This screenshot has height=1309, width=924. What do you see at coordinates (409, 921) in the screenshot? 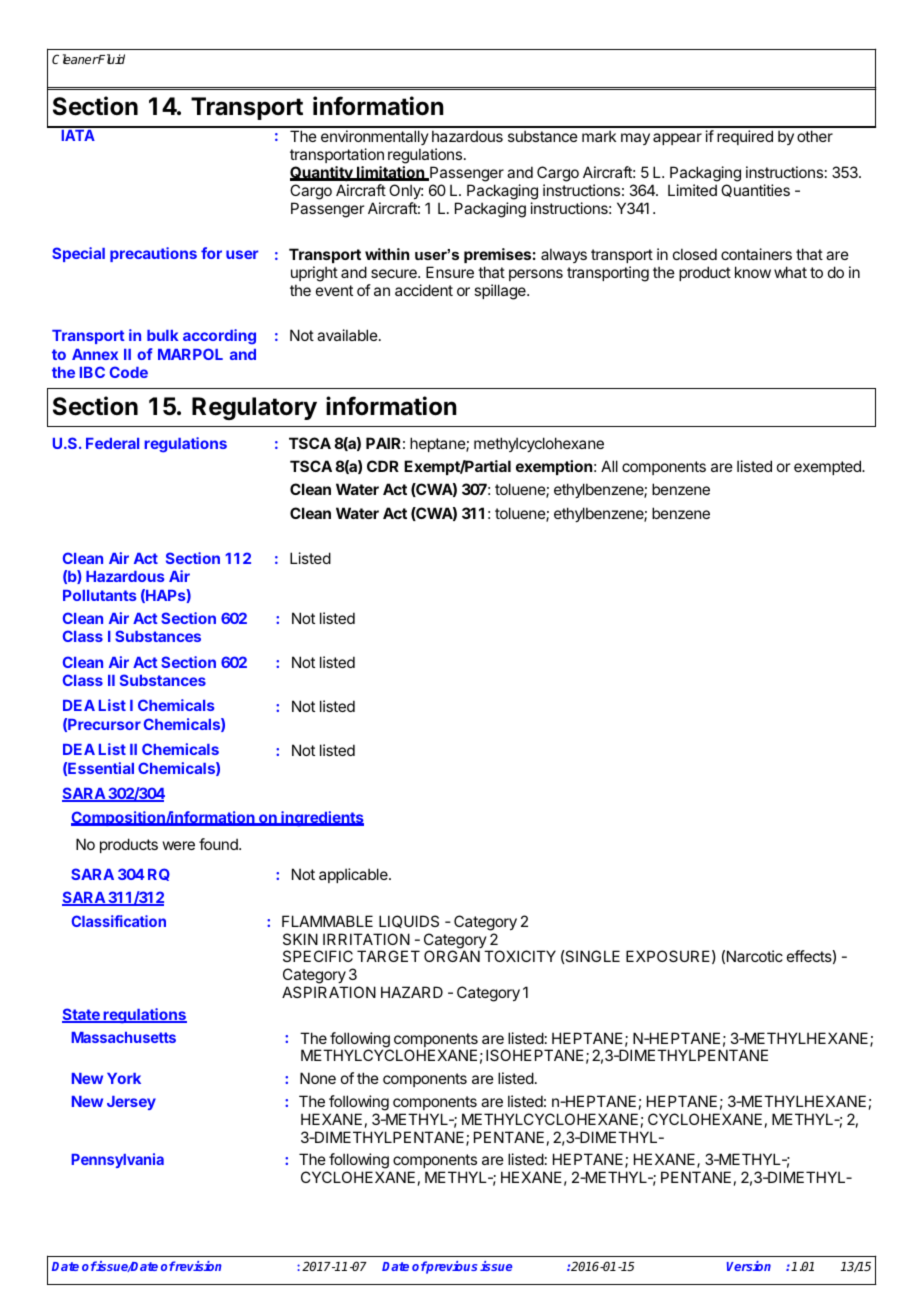
I see `LIQUIDS` at bounding box center [409, 921].
